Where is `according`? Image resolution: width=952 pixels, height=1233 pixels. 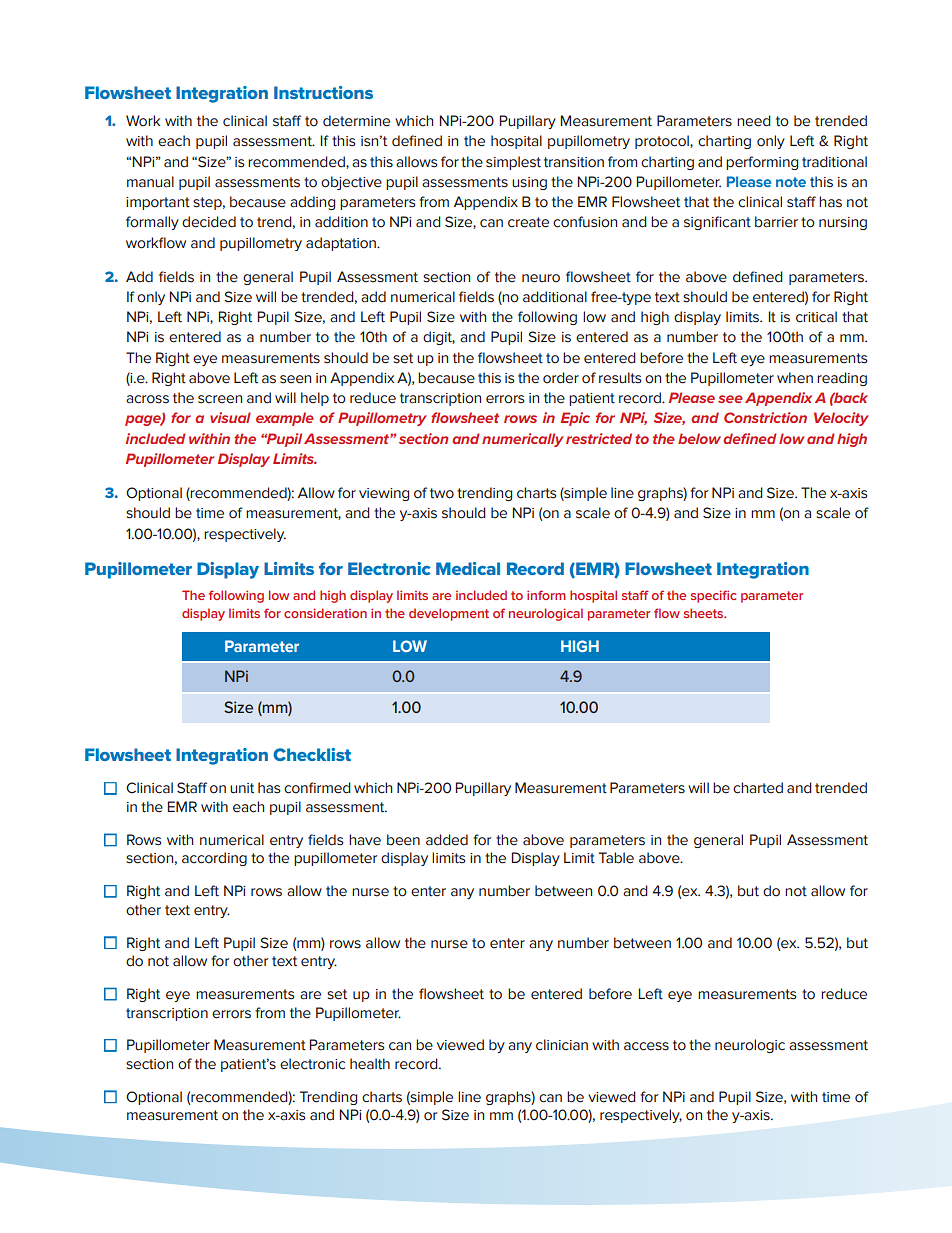
according is located at coordinates (214, 859).
